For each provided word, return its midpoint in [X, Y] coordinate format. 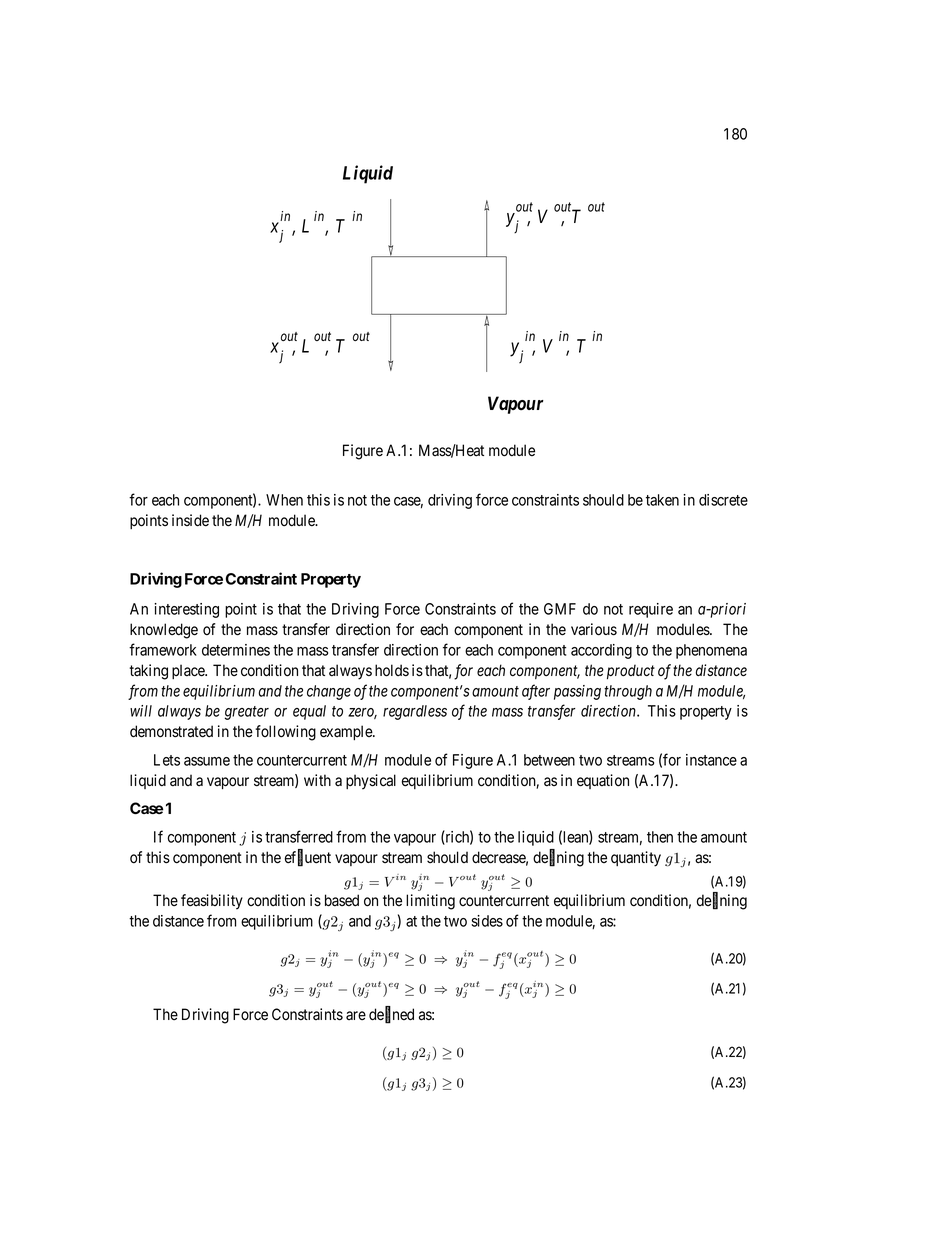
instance [711, 760]
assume [207, 761]
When [284, 500]
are [356, 1015]
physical [371, 782]
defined [391, 1015]
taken [662, 500]
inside [190, 520]
